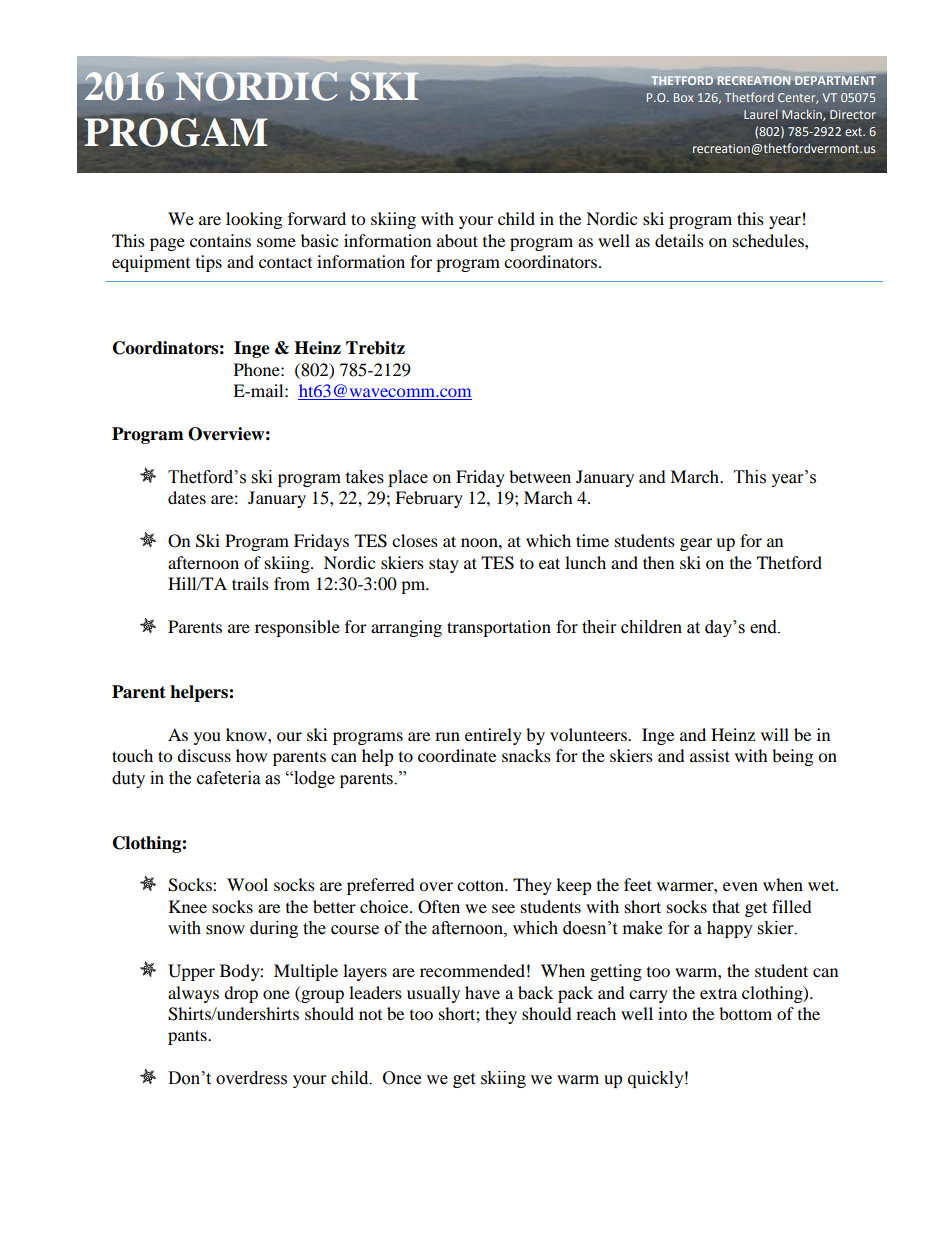  What do you see at coordinates (696, 544) in the page?
I see `gear` at bounding box center [696, 544].
